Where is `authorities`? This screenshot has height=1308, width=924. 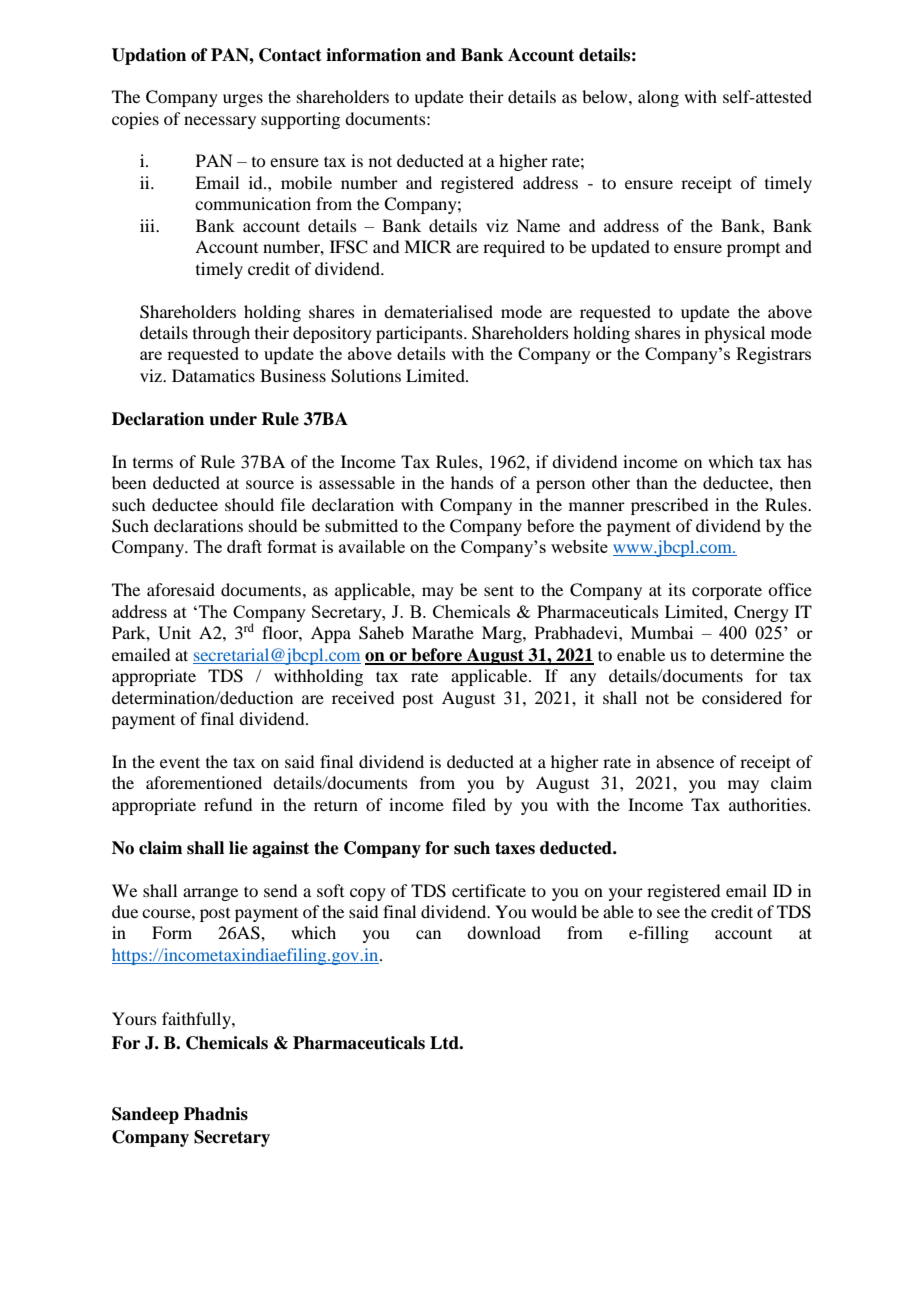
authorities is located at coordinates (769, 804).
